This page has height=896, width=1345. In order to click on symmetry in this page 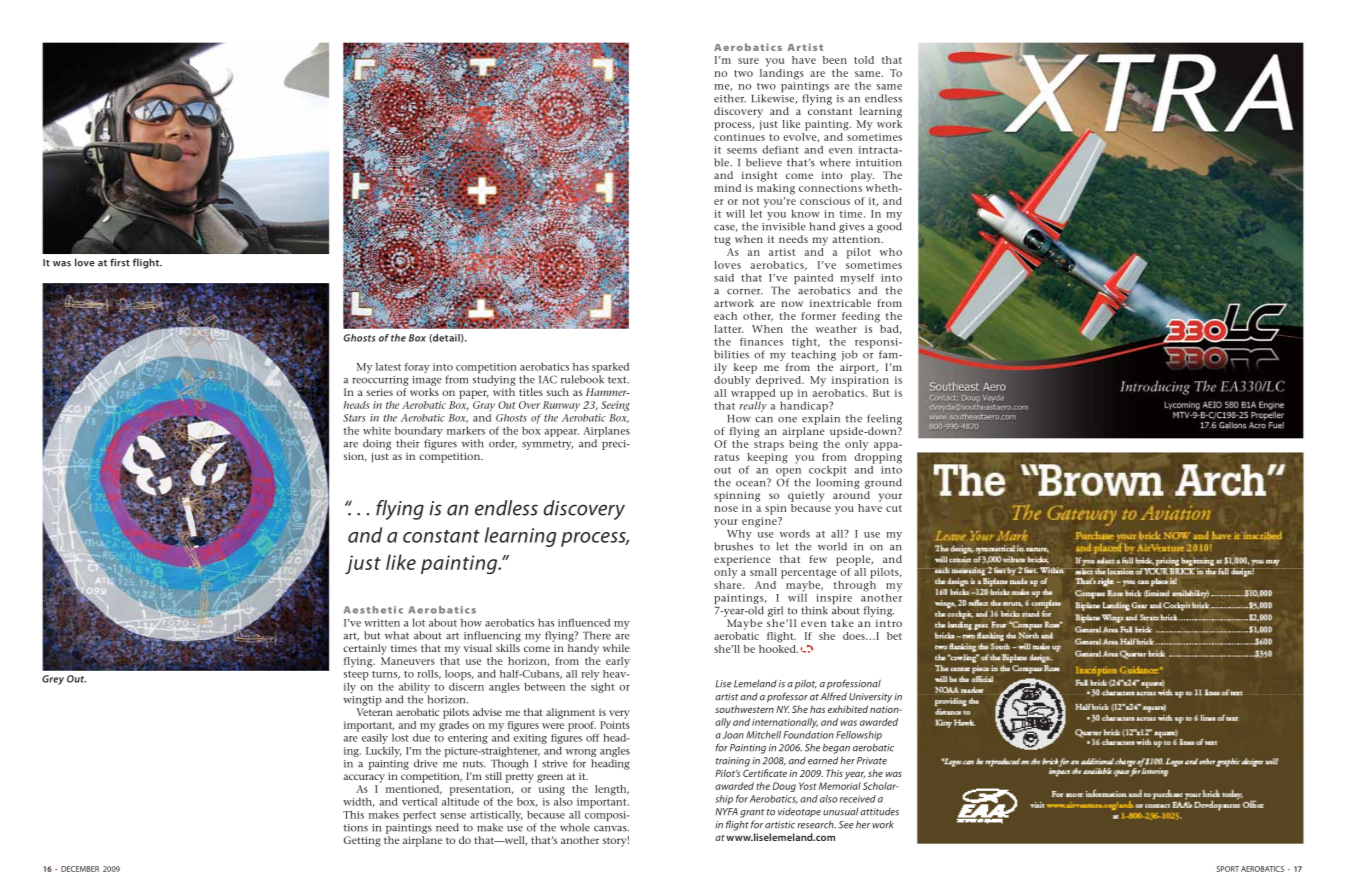, I will do `click(547, 445)`.
